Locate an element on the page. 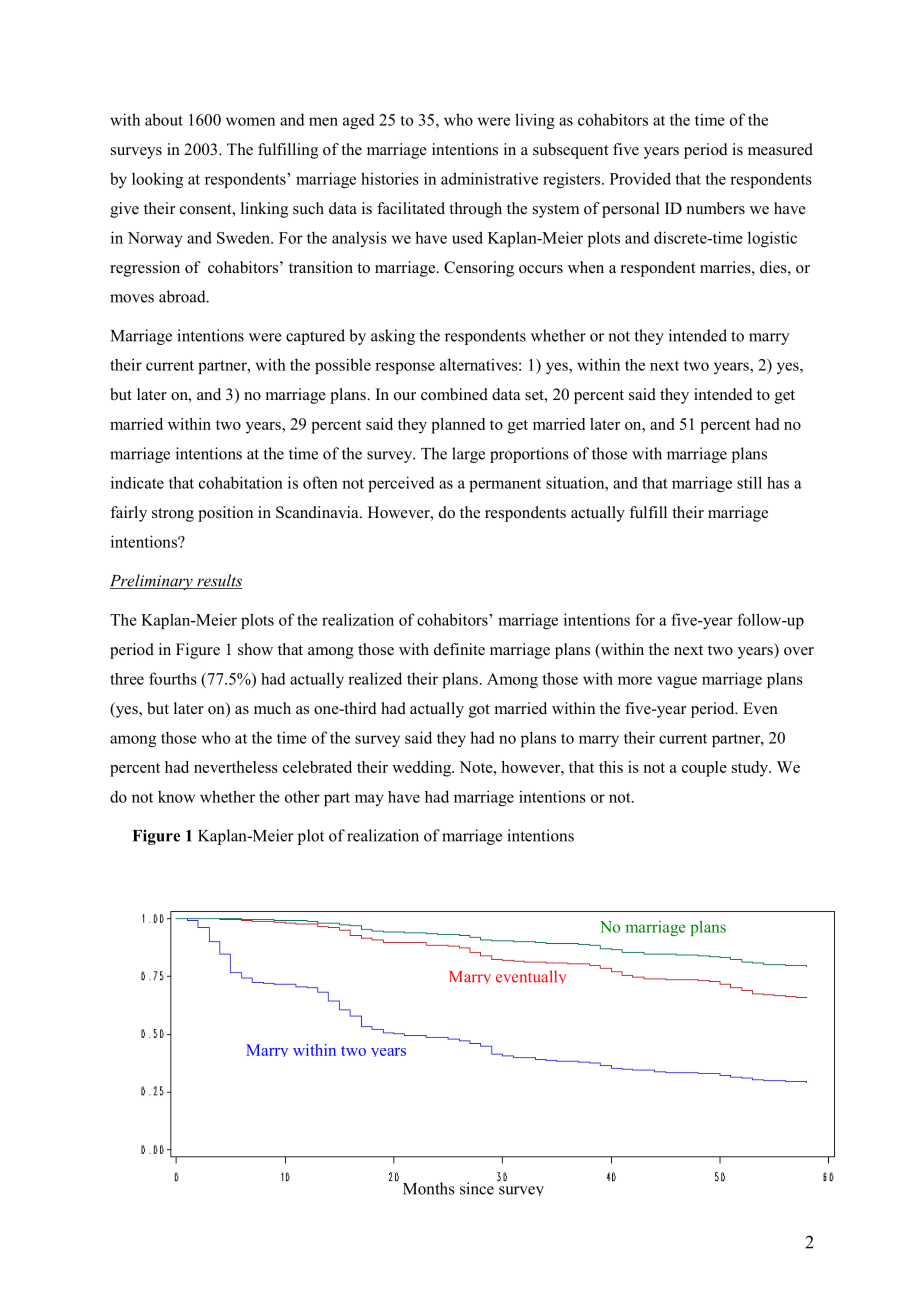 This page has width=924, height=1308. large is located at coordinates (468, 455).
